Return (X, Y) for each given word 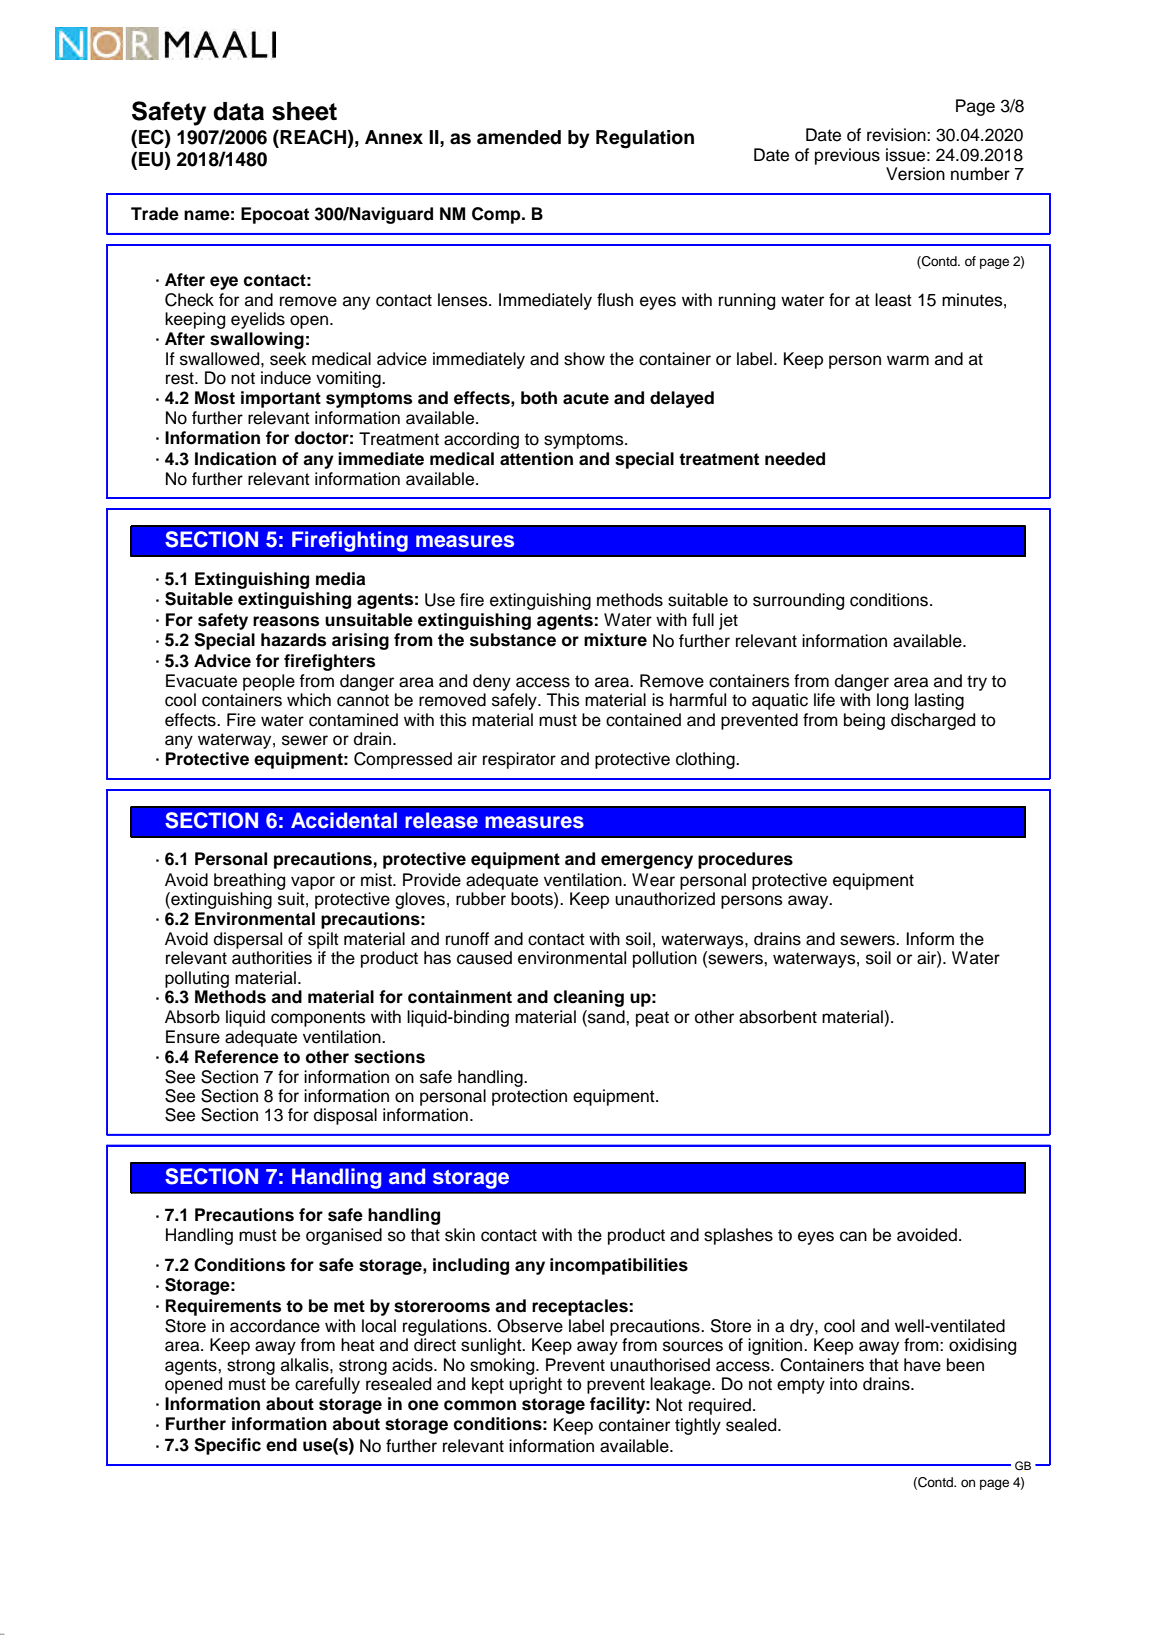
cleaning (589, 998)
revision (897, 135)
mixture (615, 640)
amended (519, 137)
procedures (745, 860)
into (844, 1384)
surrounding (798, 601)
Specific (227, 1446)
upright (535, 1385)
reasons (286, 621)
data (238, 111)
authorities (272, 958)
